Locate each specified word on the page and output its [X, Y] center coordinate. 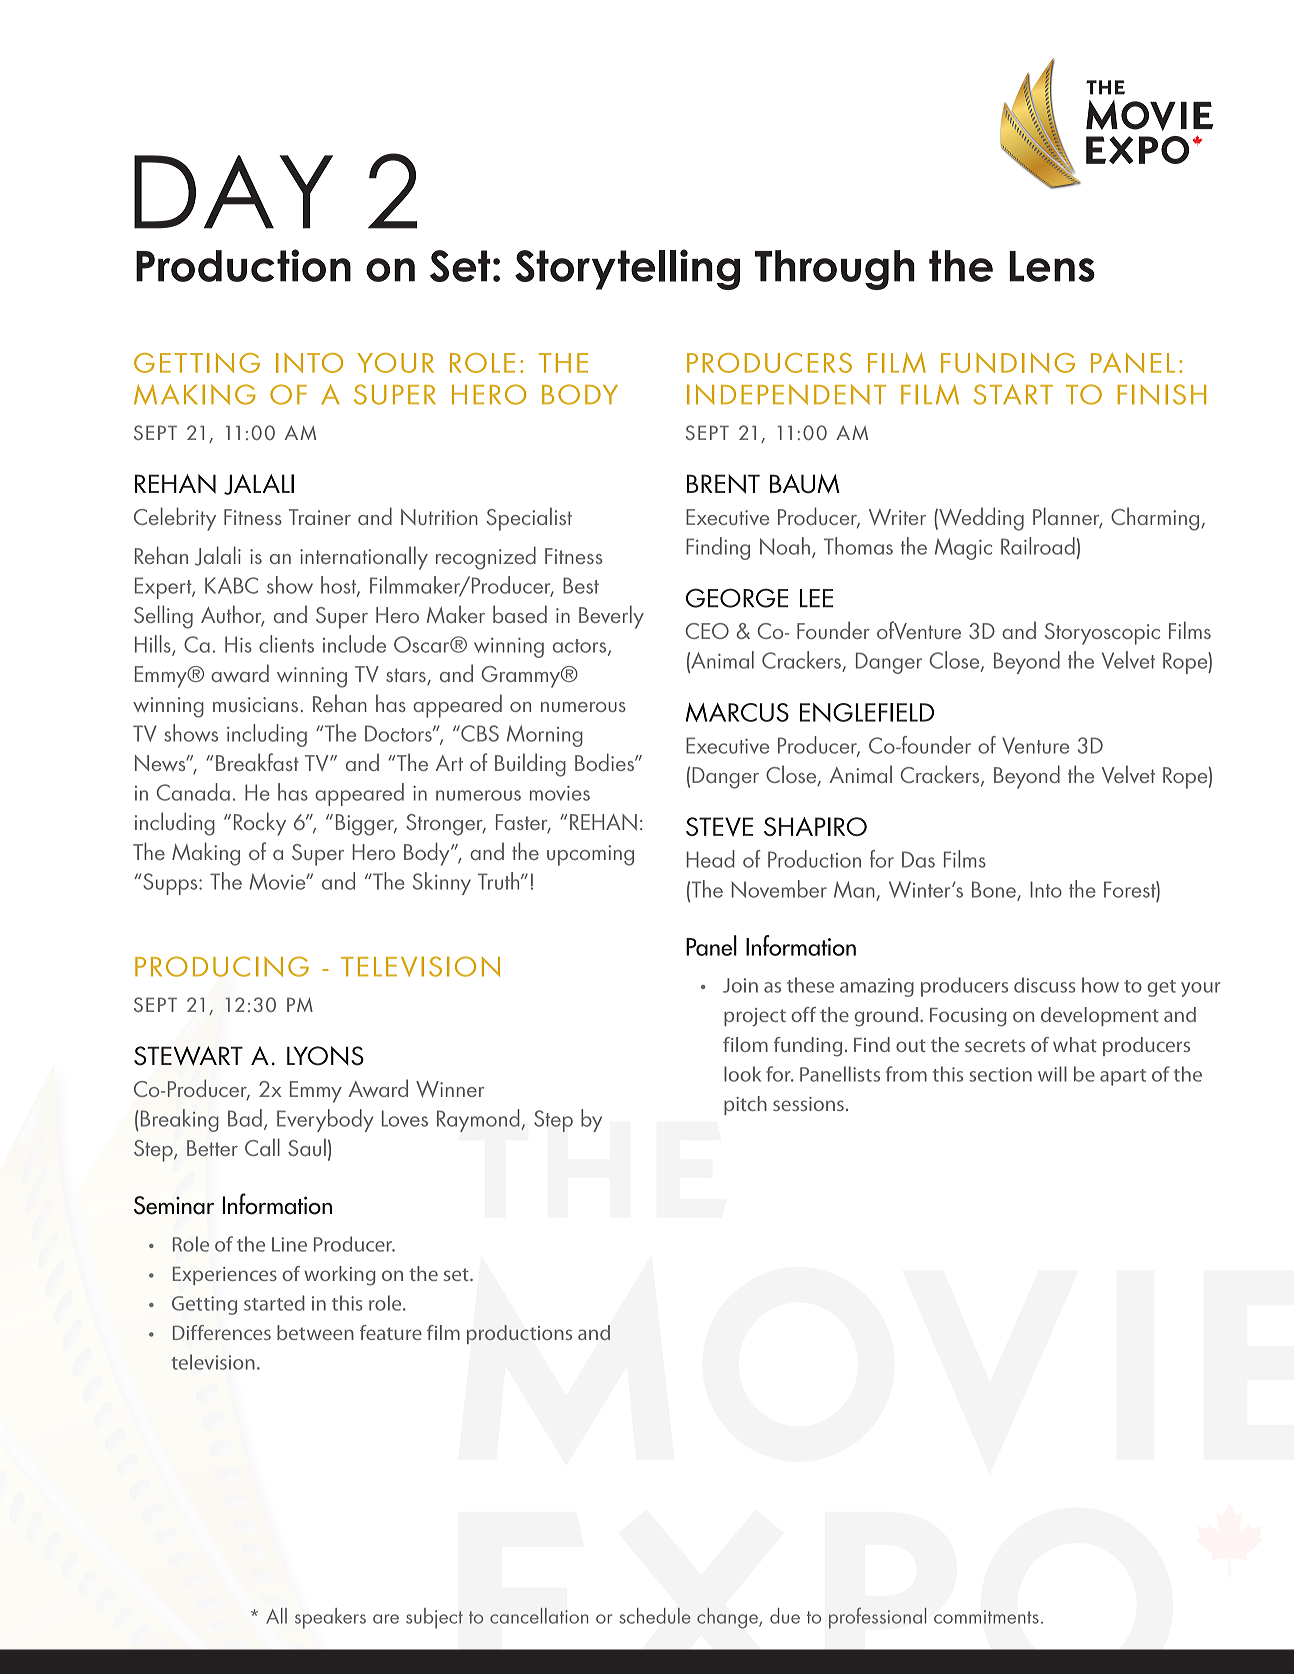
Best [581, 585]
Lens [1052, 266]
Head [711, 859]
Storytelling [627, 269]
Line [289, 1244]
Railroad [1038, 546]
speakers [330, 1618]
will [1052, 1074]
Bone [995, 890]
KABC [231, 585]
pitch [745, 1105]
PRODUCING [222, 966]
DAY [233, 192]
